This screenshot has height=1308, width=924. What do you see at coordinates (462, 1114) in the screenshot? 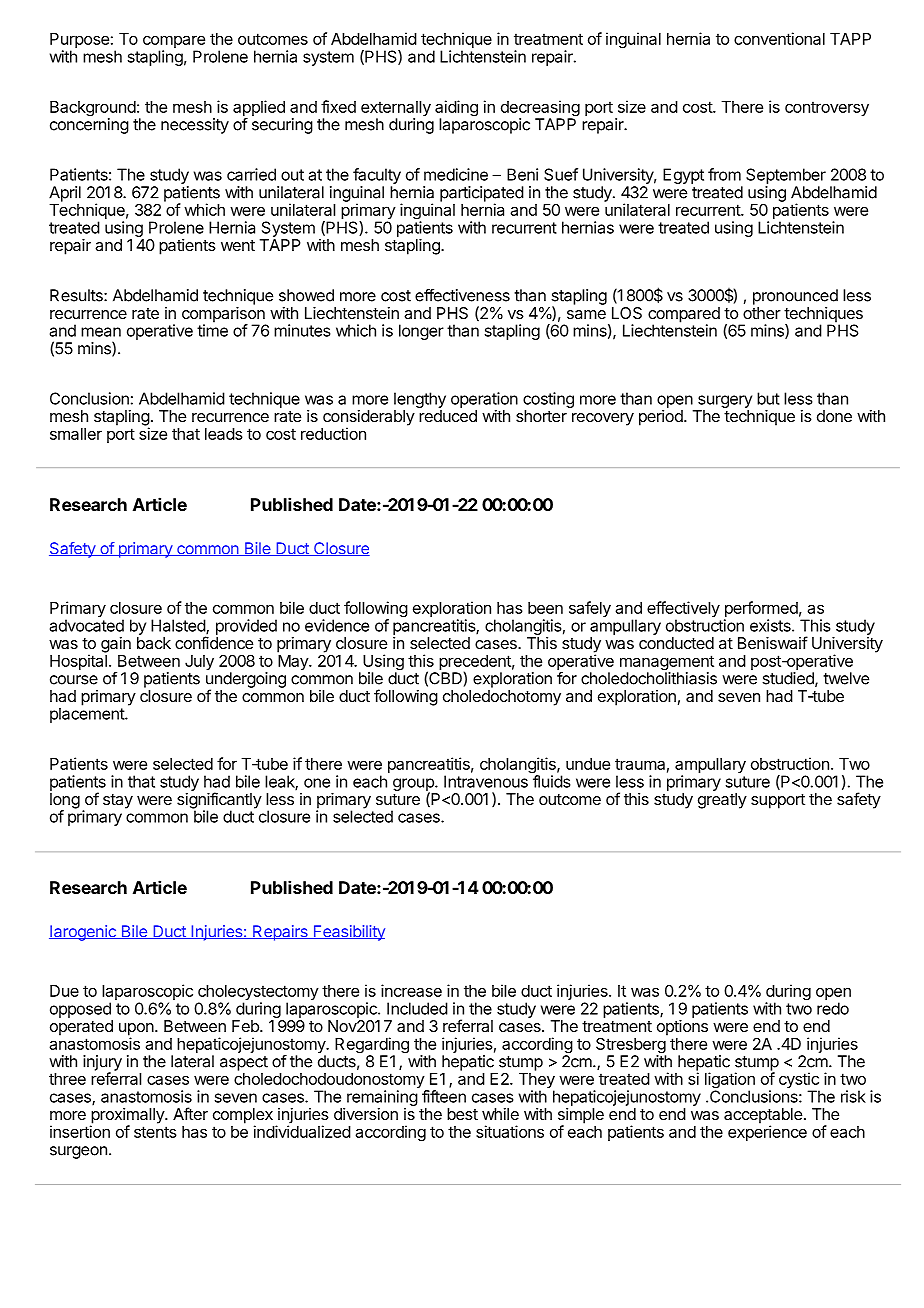
I see `best` at bounding box center [462, 1114].
